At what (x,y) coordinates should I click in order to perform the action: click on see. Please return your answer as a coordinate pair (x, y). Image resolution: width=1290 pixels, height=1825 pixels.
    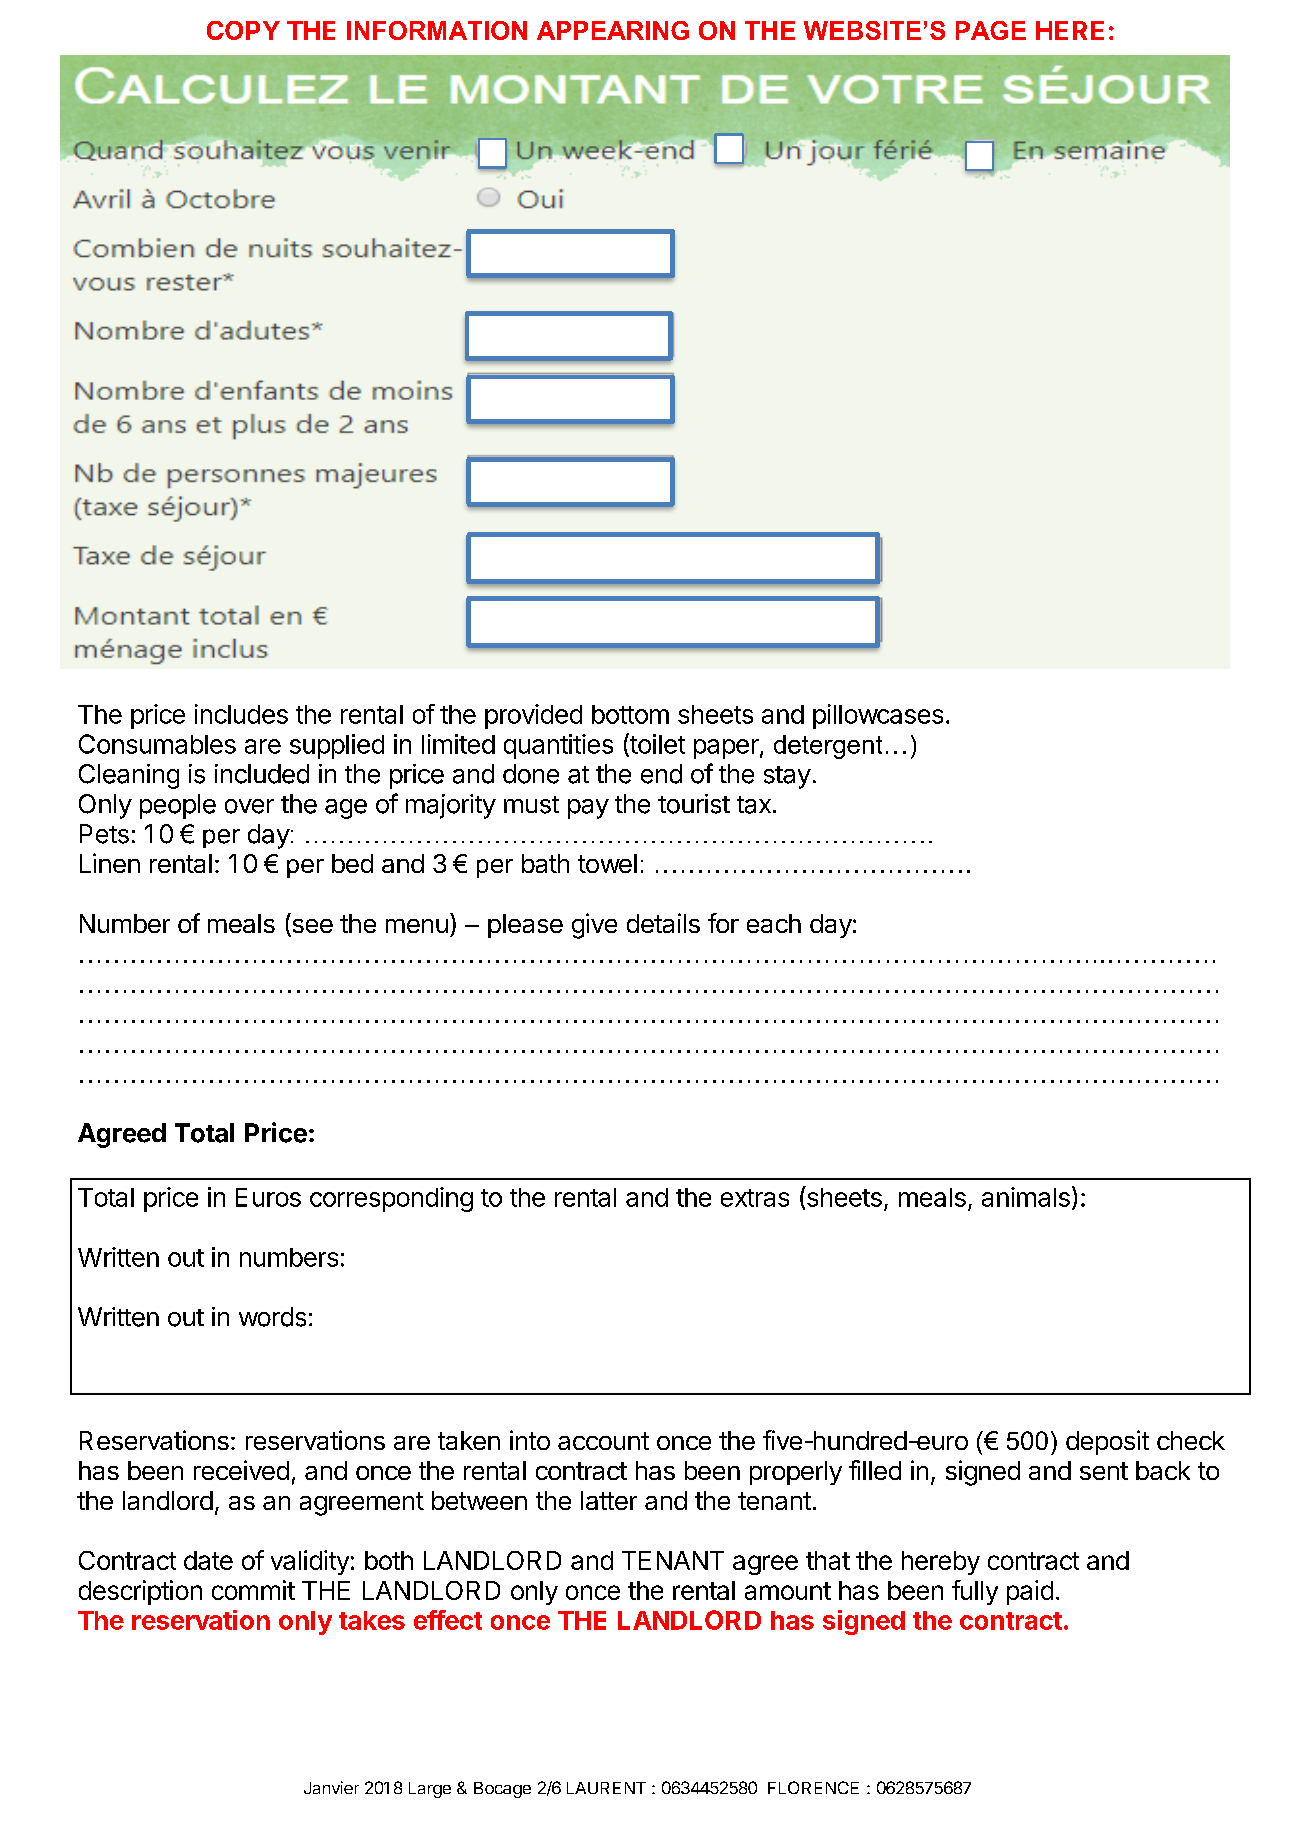
    Looking at the image, I should click on (311, 927).
